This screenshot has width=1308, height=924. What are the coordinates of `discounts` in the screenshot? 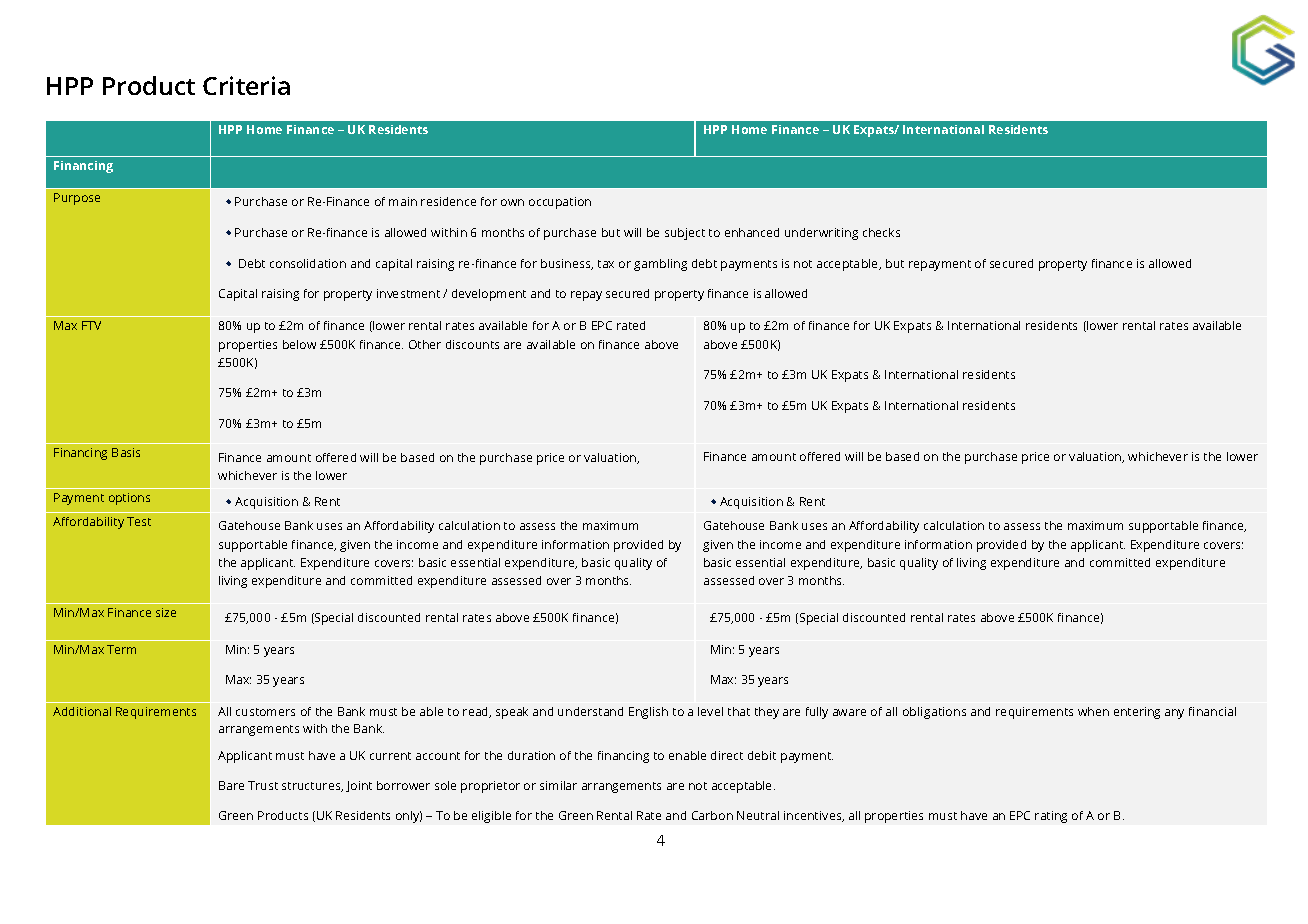 It's located at (472, 344).
